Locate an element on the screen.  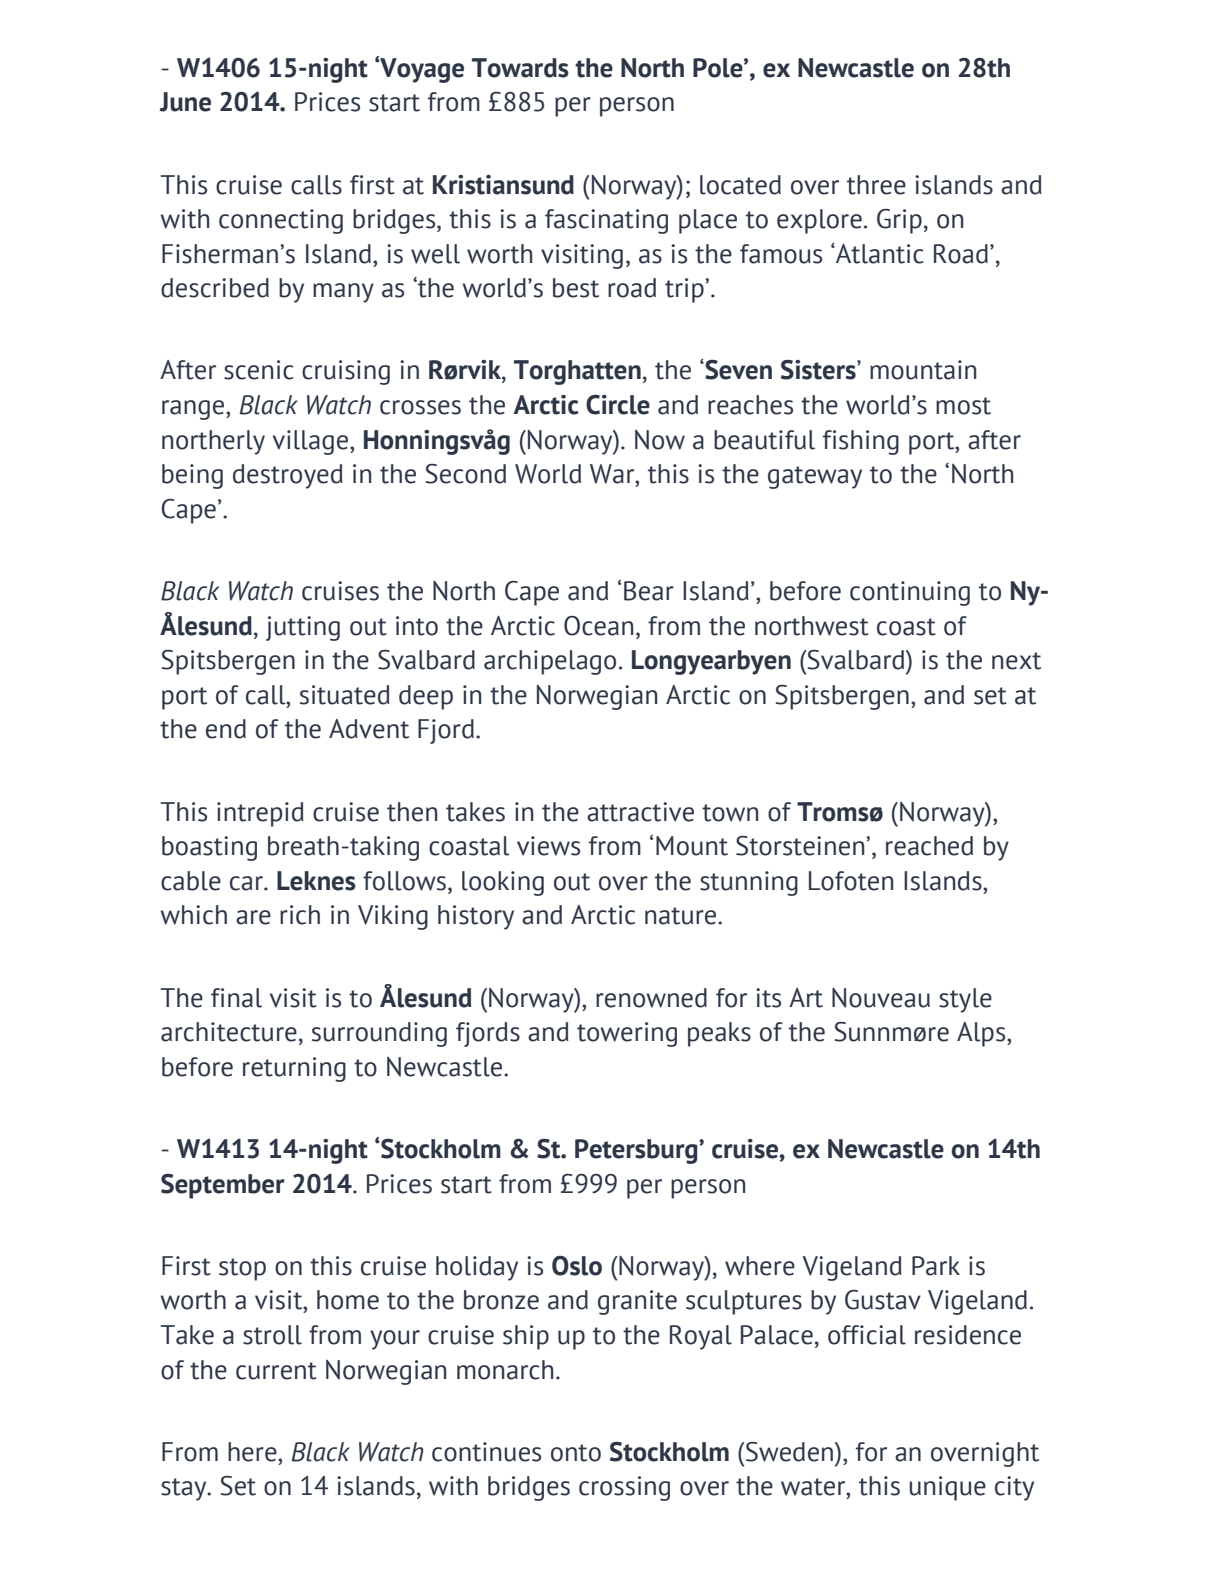
current is located at coordinates (276, 1371).
